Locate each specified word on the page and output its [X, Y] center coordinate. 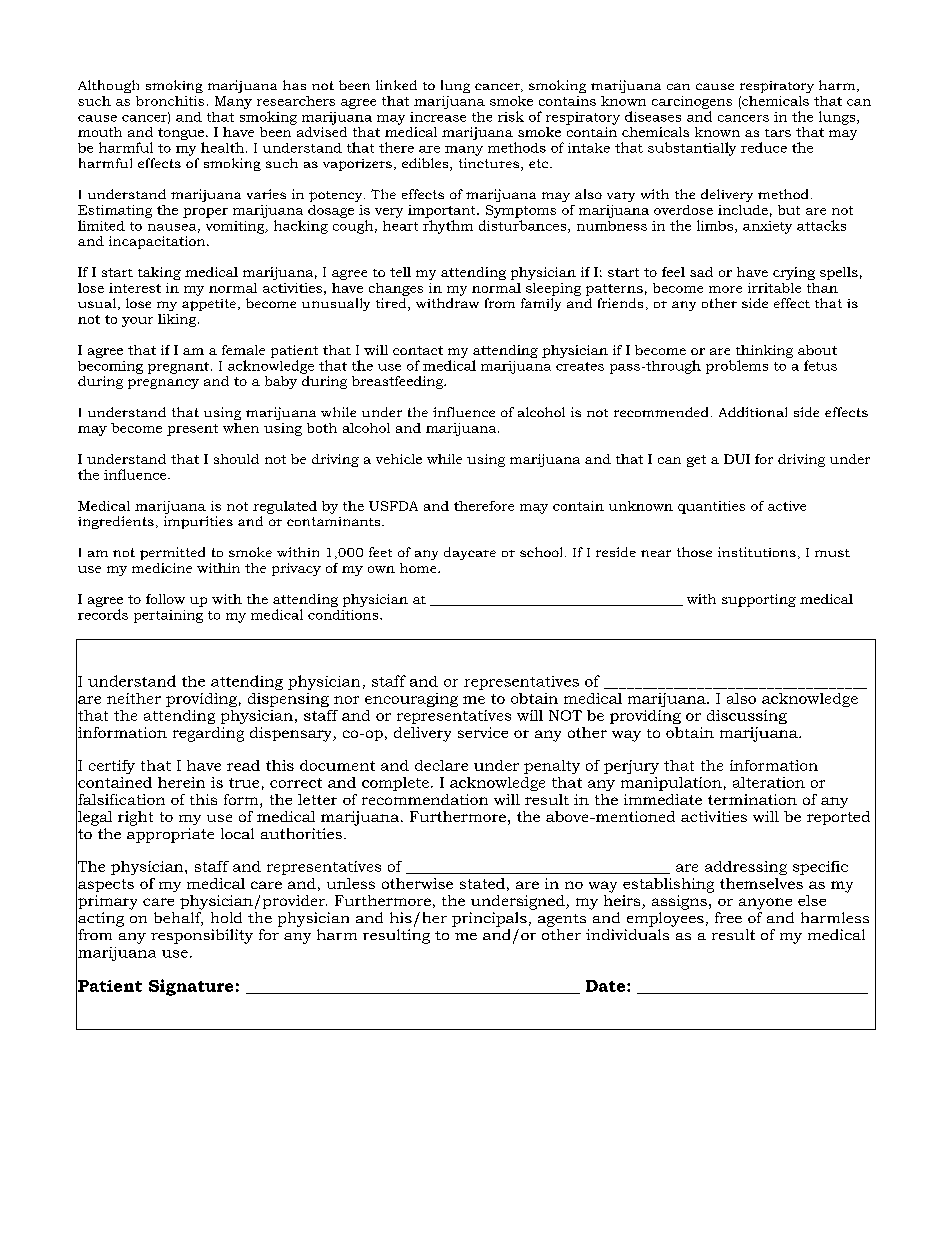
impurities [198, 522]
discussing [747, 717]
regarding [208, 734]
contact [418, 350]
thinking [764, 353]
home [419, 568]
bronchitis [170, 101]
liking [177, 320]
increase [438, 117]
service [483, 732]
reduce [764, 147]
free [728, 917]
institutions [757, 552]
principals [489, 919]
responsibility [202, 936]
